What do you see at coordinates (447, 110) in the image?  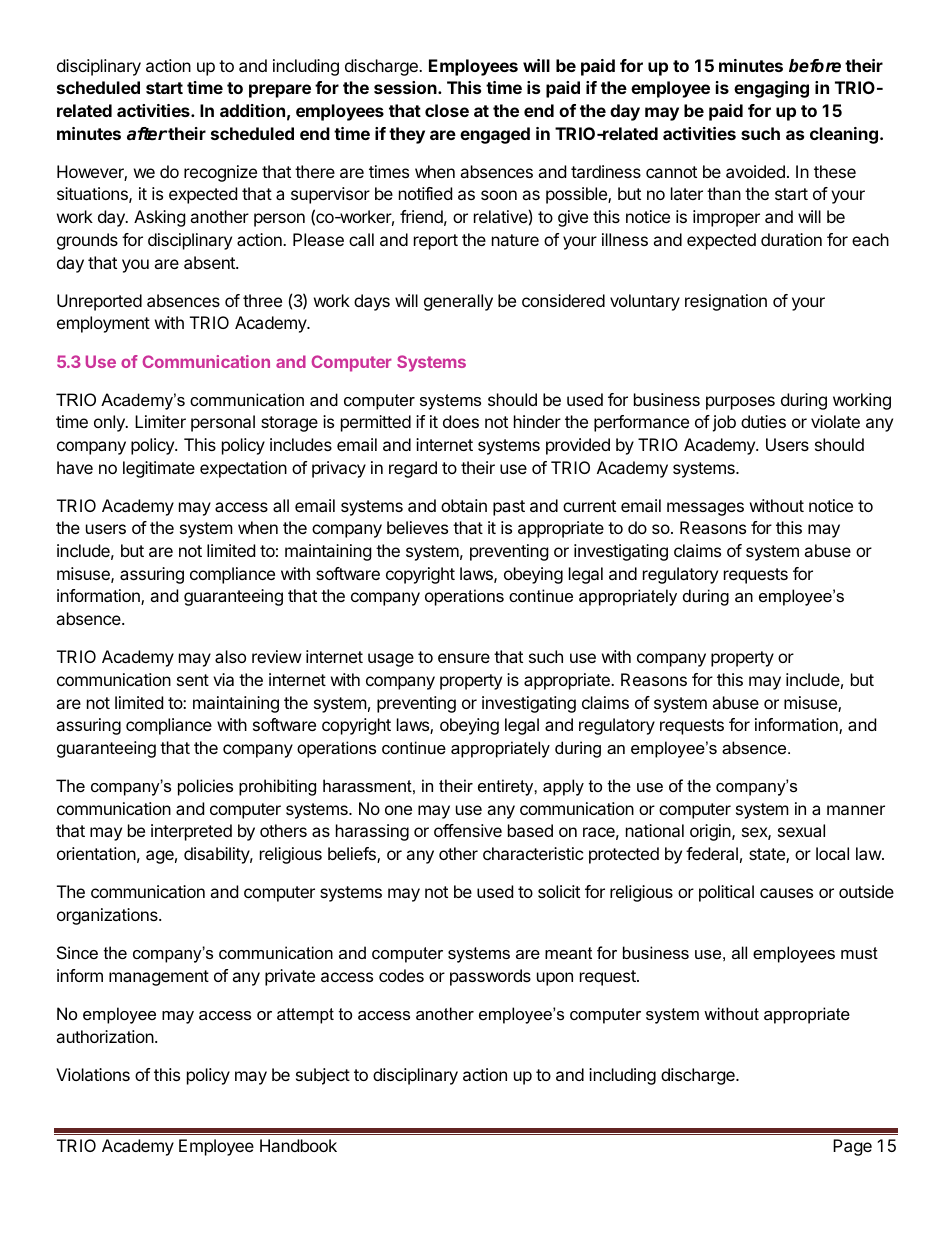 I see `close` at bounding box center [447, 110].
